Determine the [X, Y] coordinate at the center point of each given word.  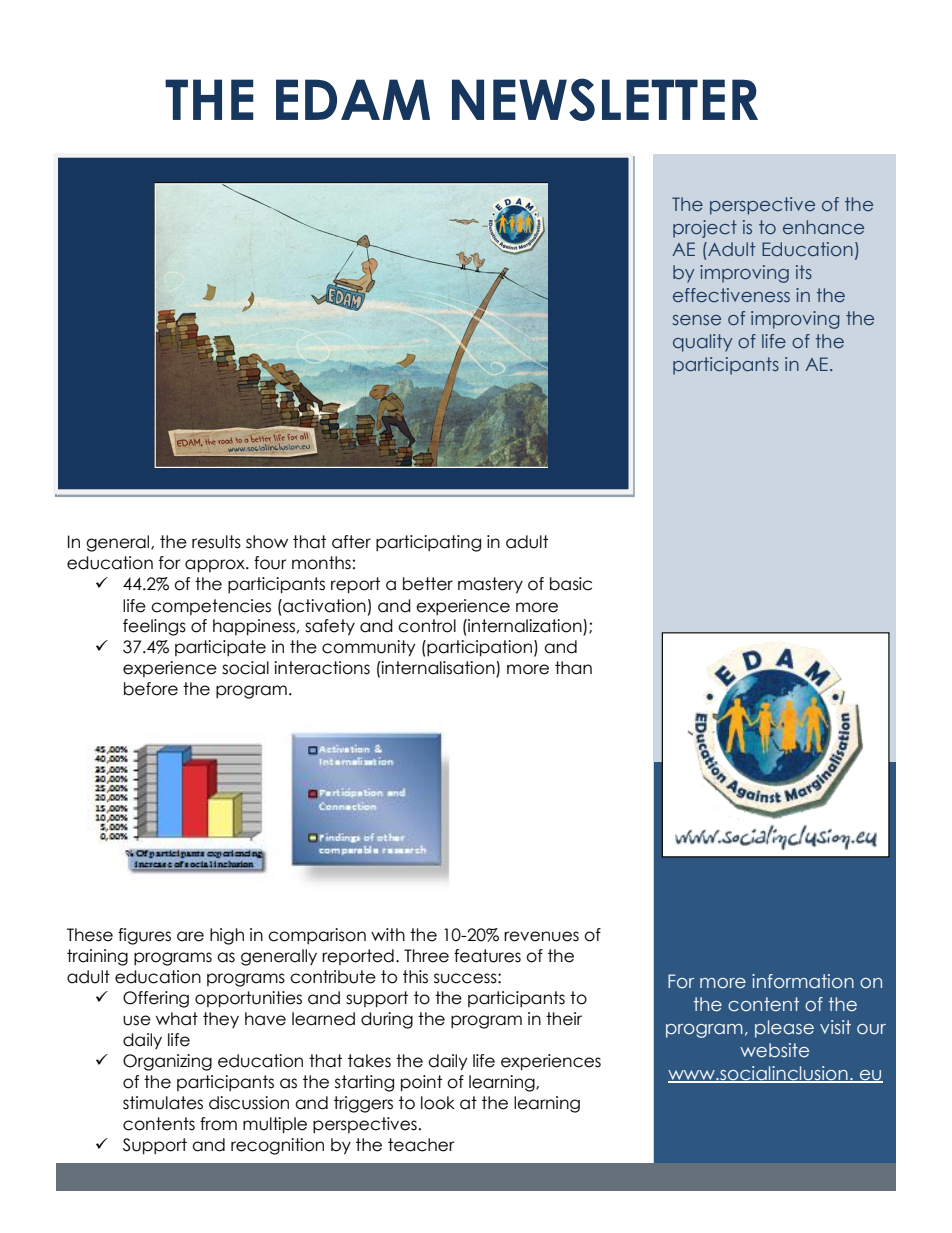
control [427, 626]
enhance [823, 227]
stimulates [163, 1103]
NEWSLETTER [605, 99]
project [705, 229]
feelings [154, 627]
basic [571, 584]
